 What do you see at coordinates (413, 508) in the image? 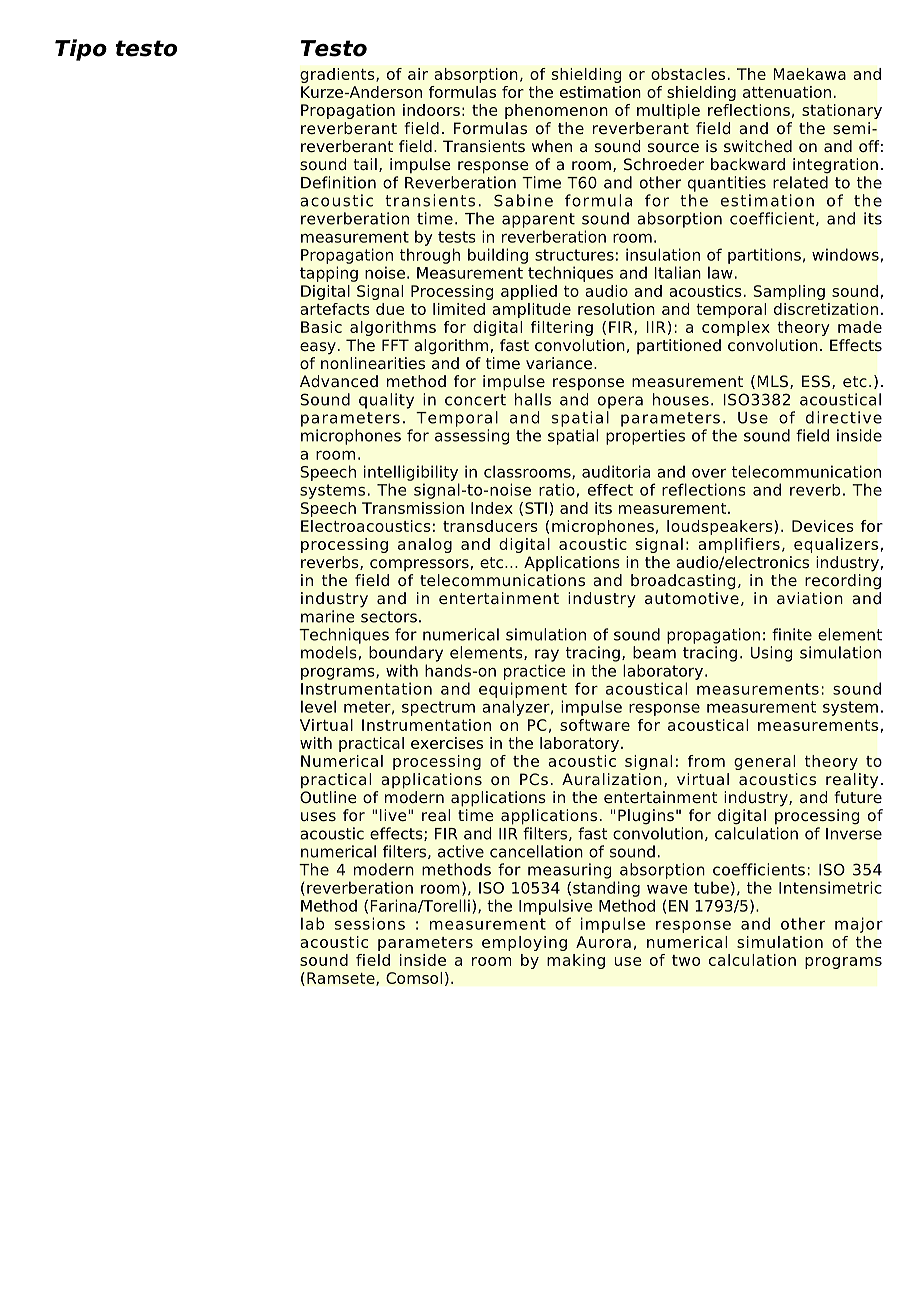
I see `Transmission` at bounding box center [413, 508].
